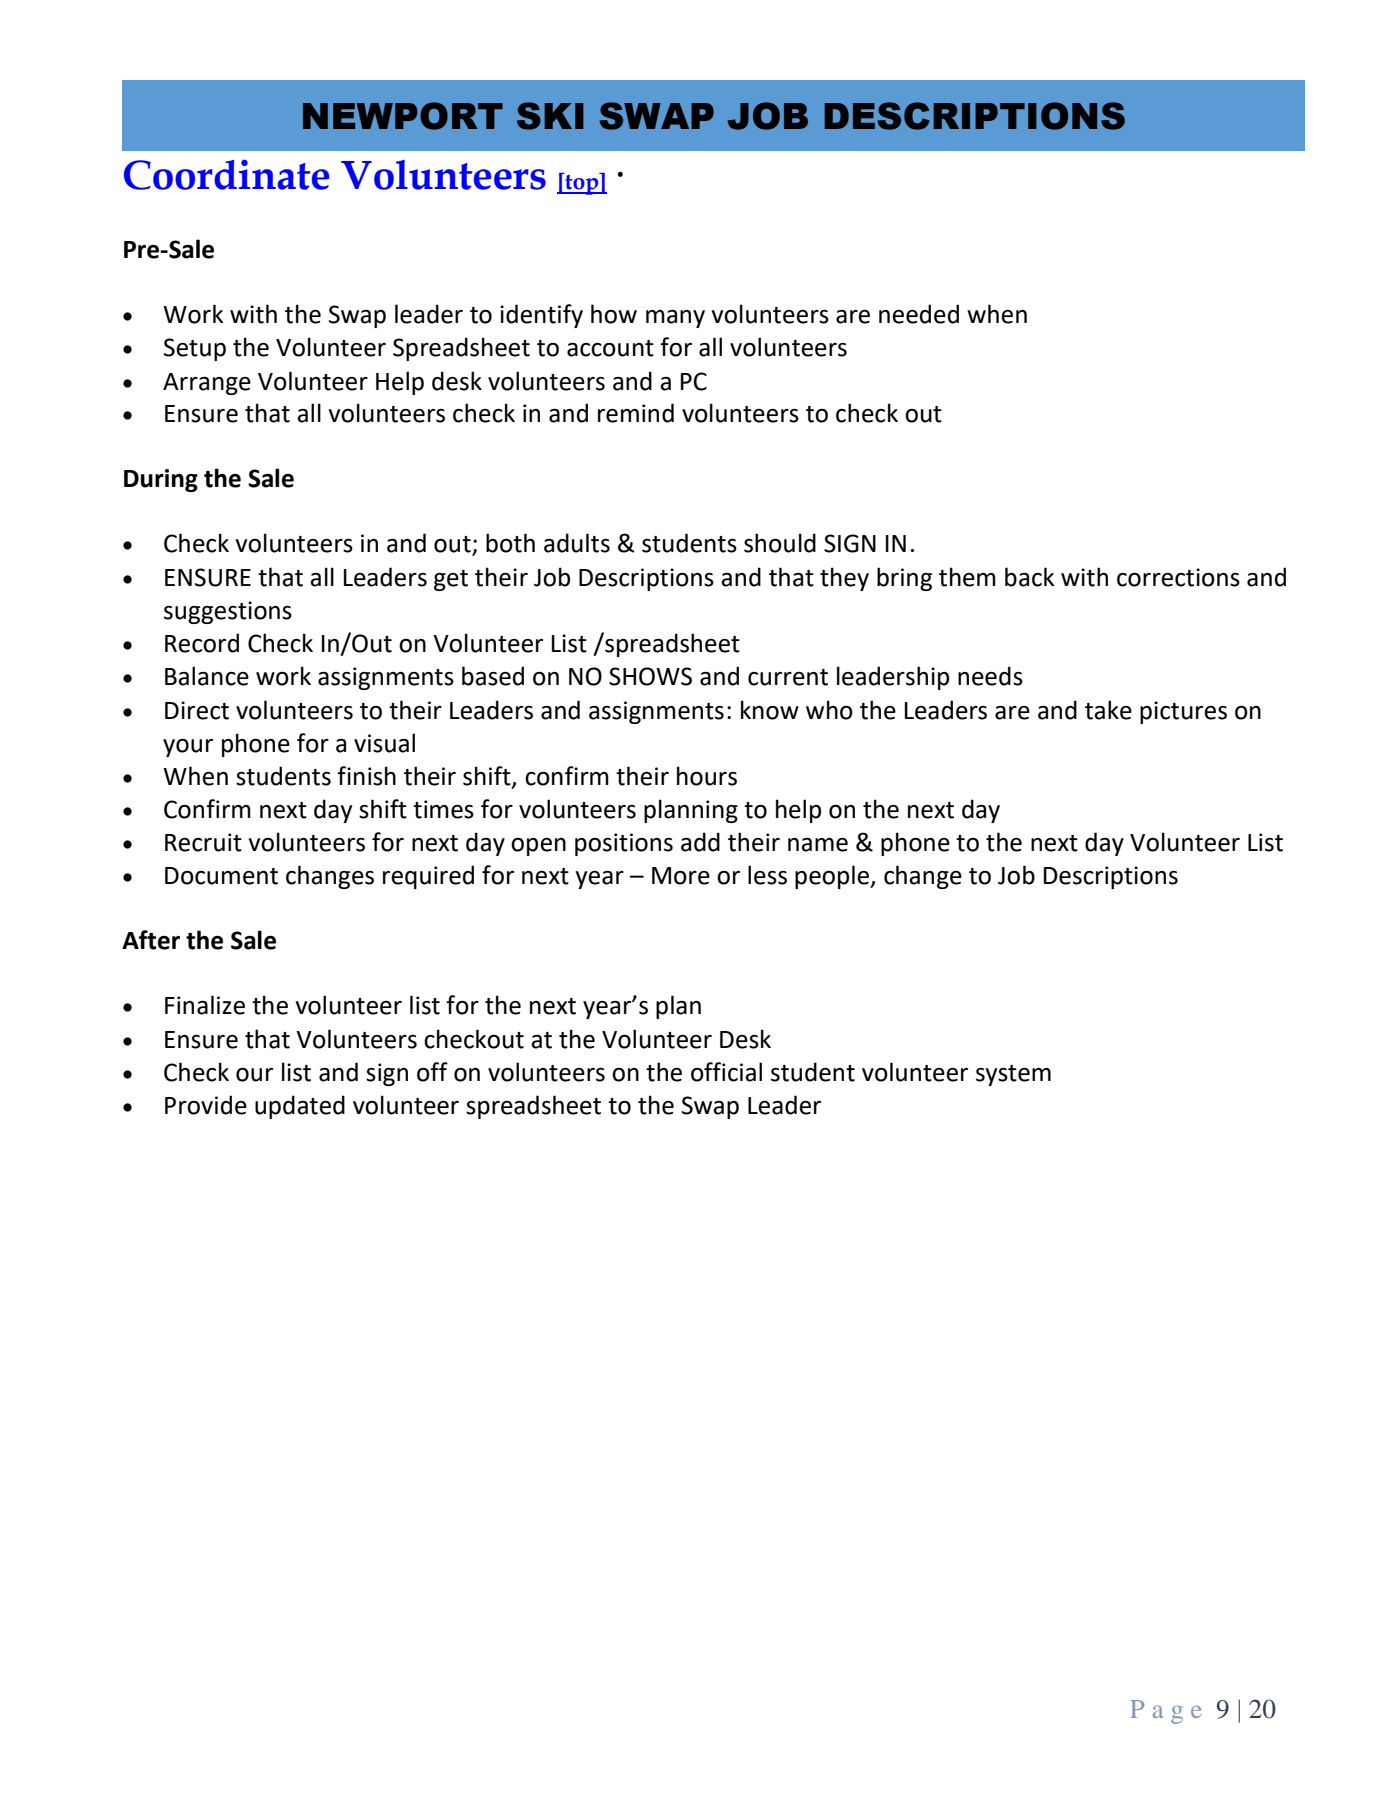  I want to click on Coordinate, so click(226, 174).
